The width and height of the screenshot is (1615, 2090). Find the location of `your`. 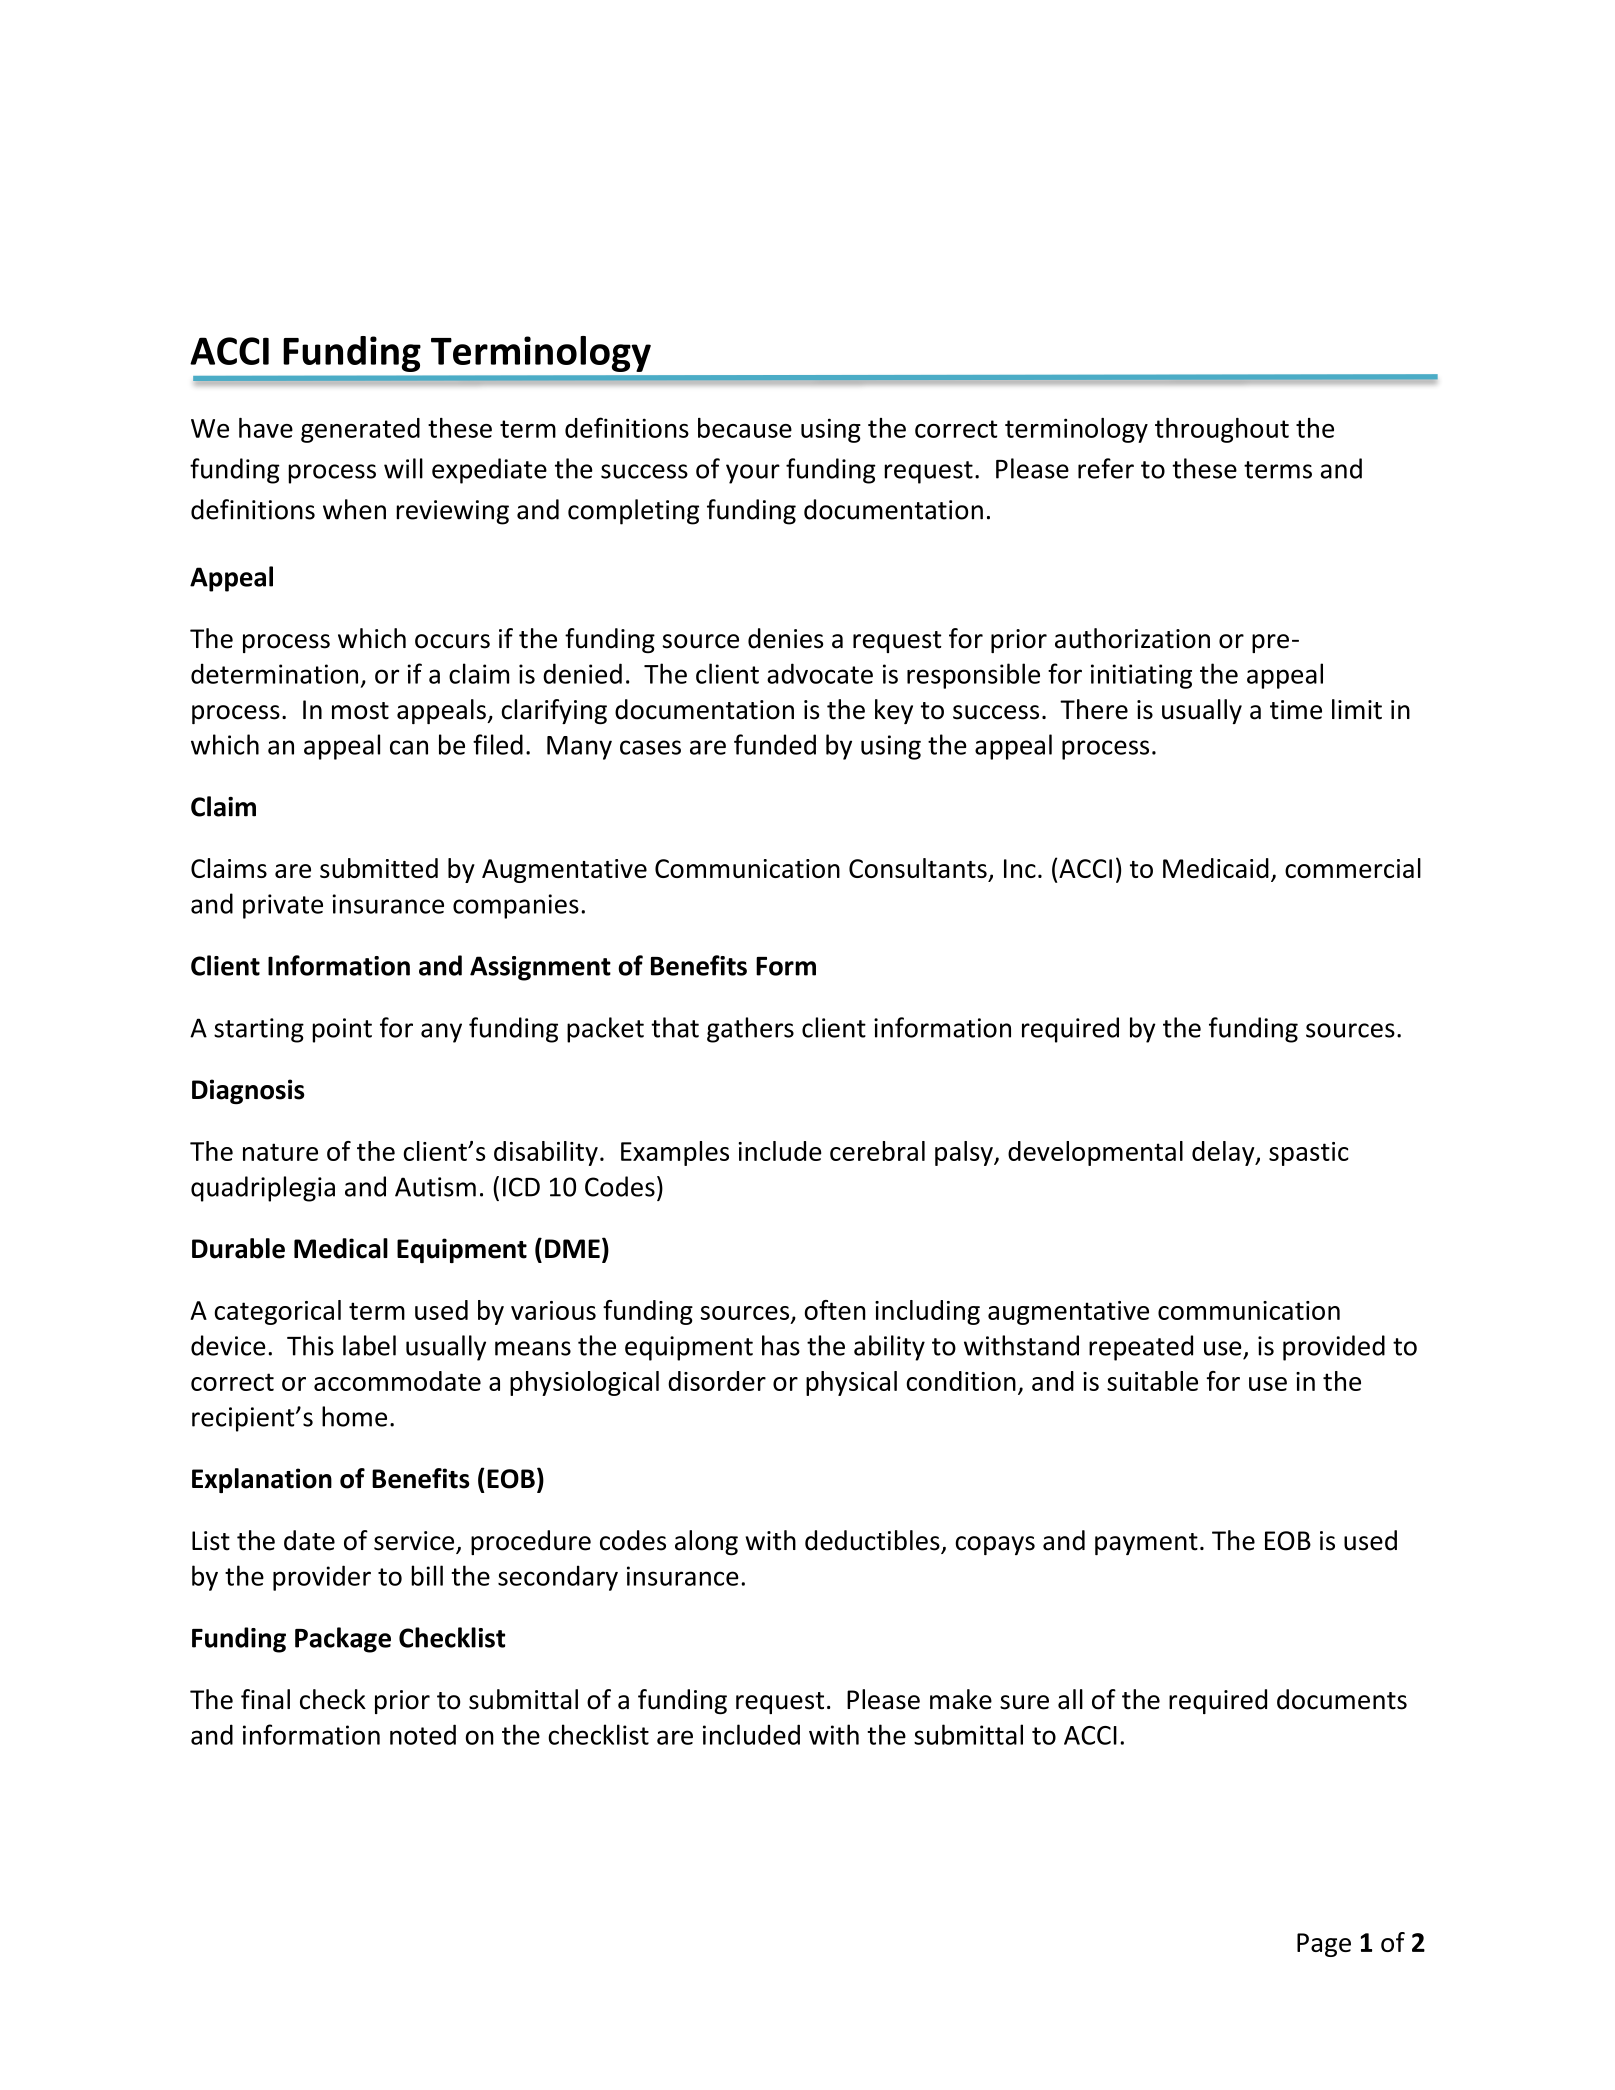

your is located at coordinates (753, 474).
